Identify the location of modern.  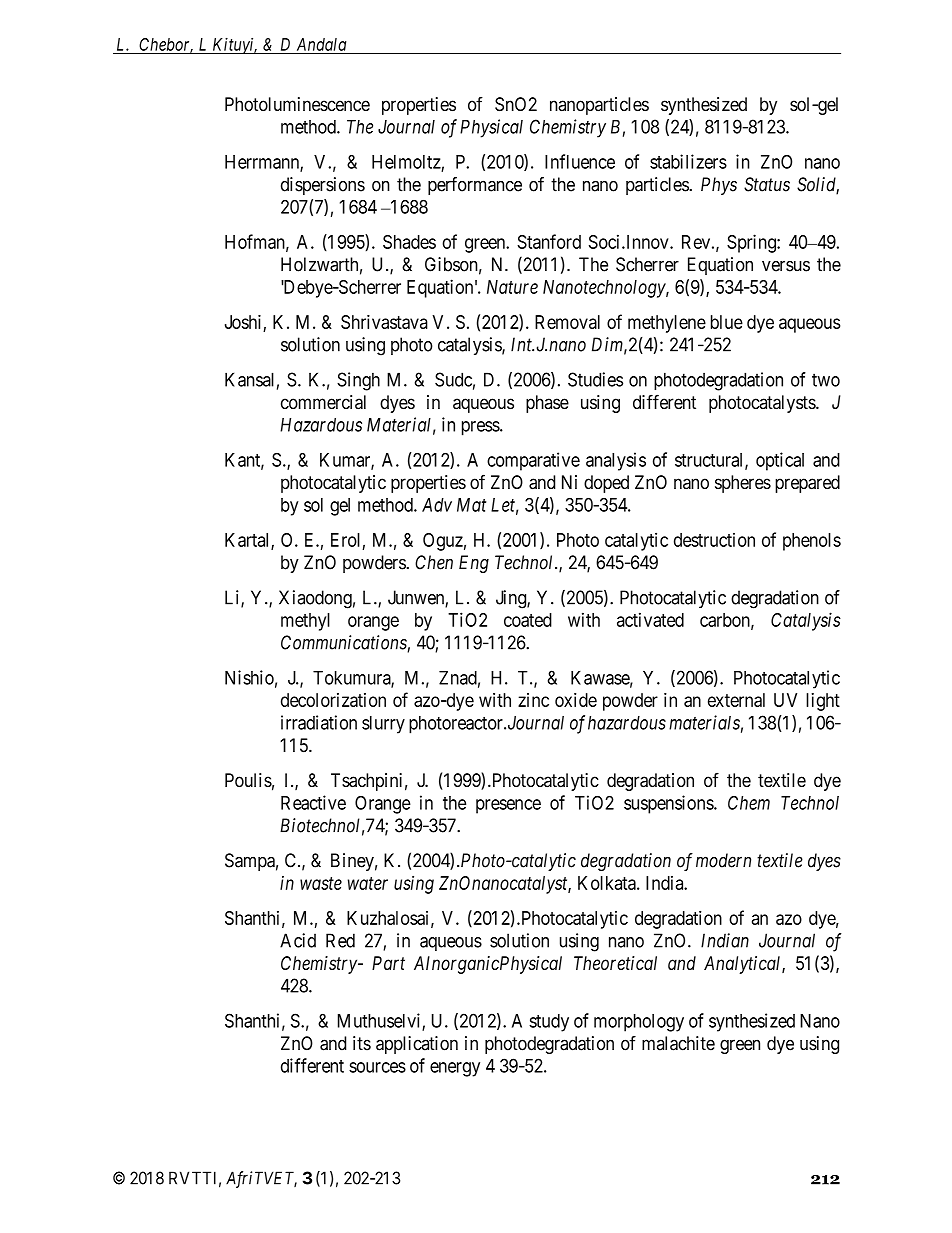
(723, 860).
